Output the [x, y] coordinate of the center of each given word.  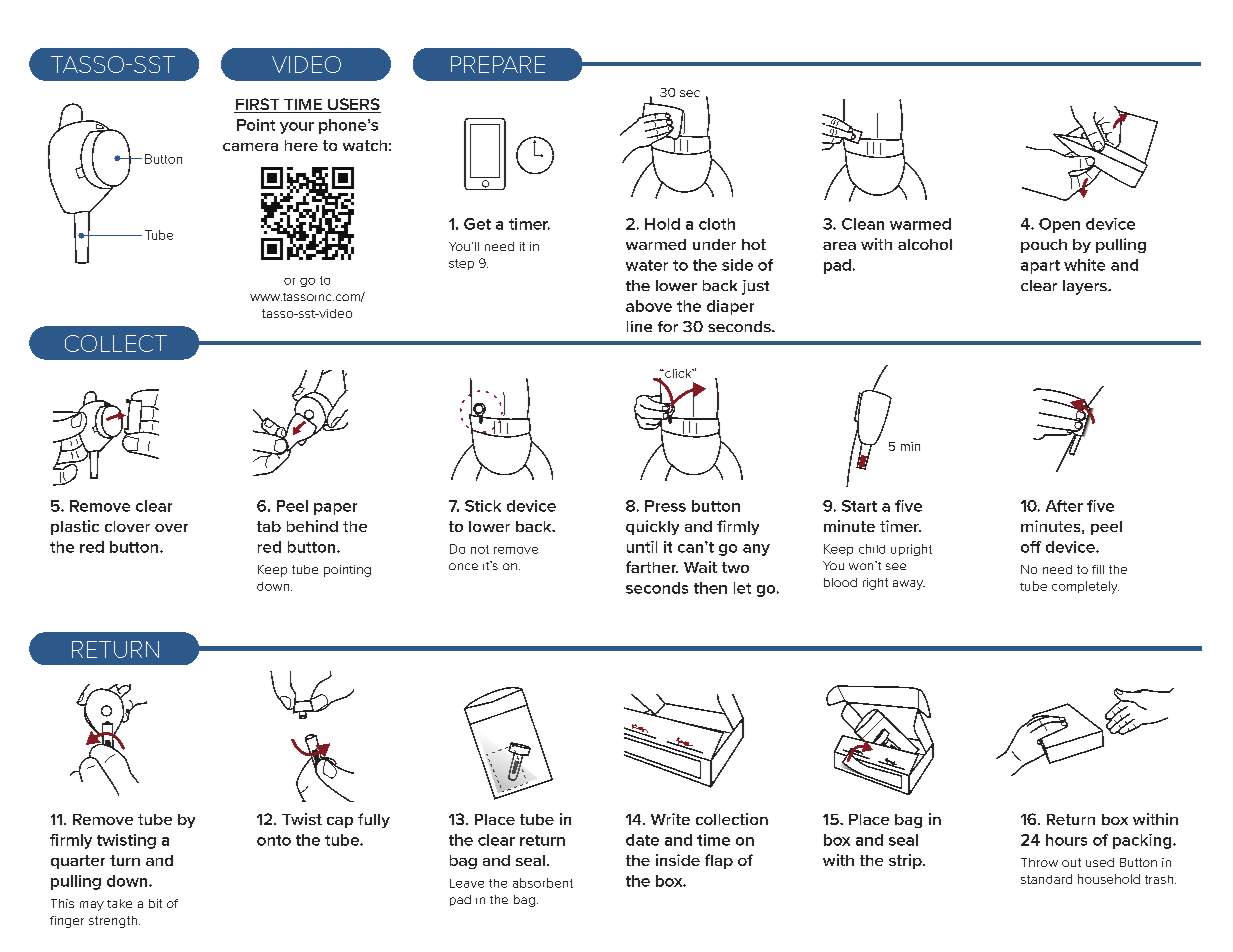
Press [665, 506]
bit [155, 903]
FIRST [258, 105]
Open [1059, 225]
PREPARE [498, 64]
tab [269, 526]
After [1064, 506]
